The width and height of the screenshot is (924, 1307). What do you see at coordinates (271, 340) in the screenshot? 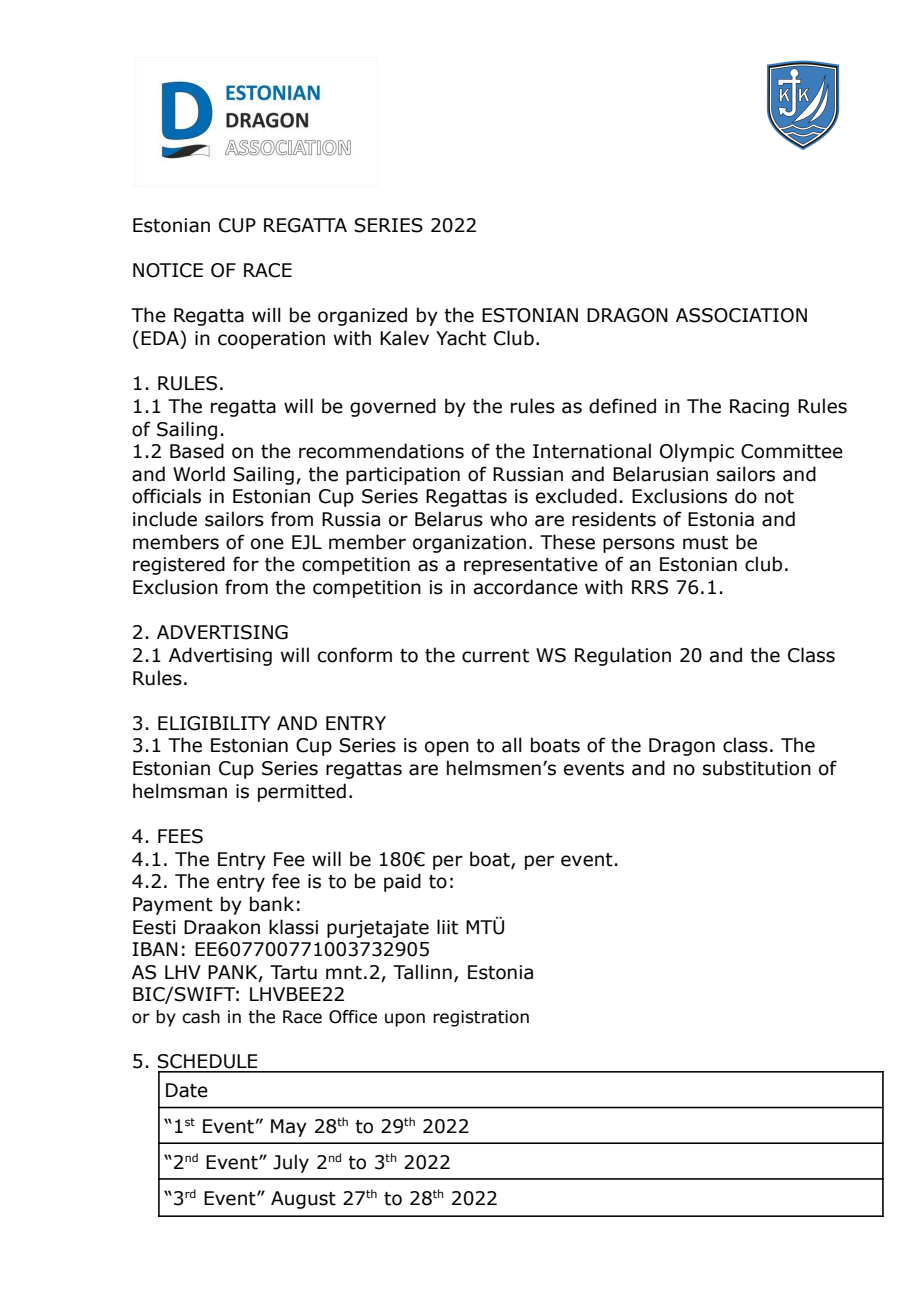
I see `cooperation` at bounding box center [271, 340].
